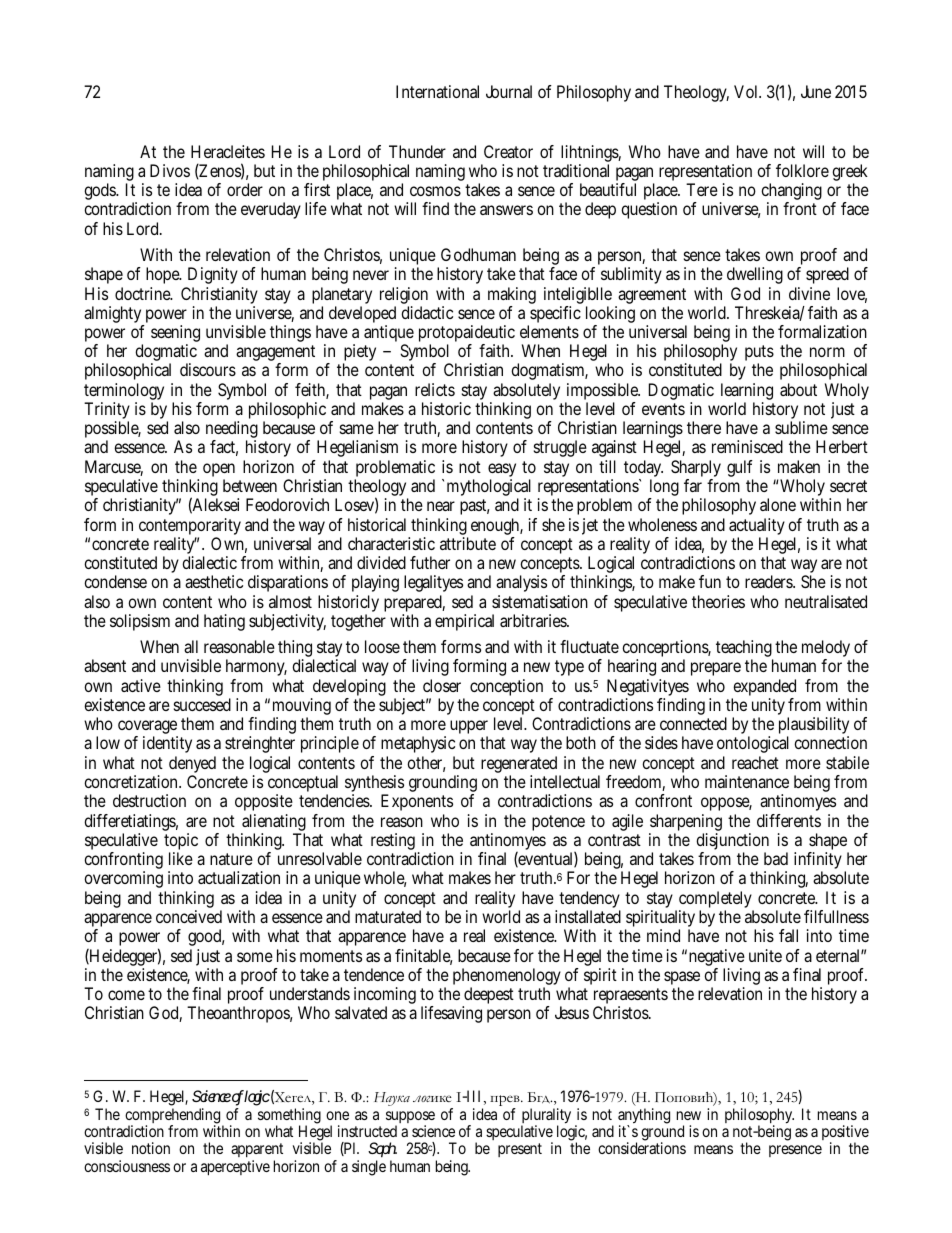 This screenshot has width=952, height=1233. Describe the element at coordinates (508, 151) in the screenshot. I see `Creator` at that location.
